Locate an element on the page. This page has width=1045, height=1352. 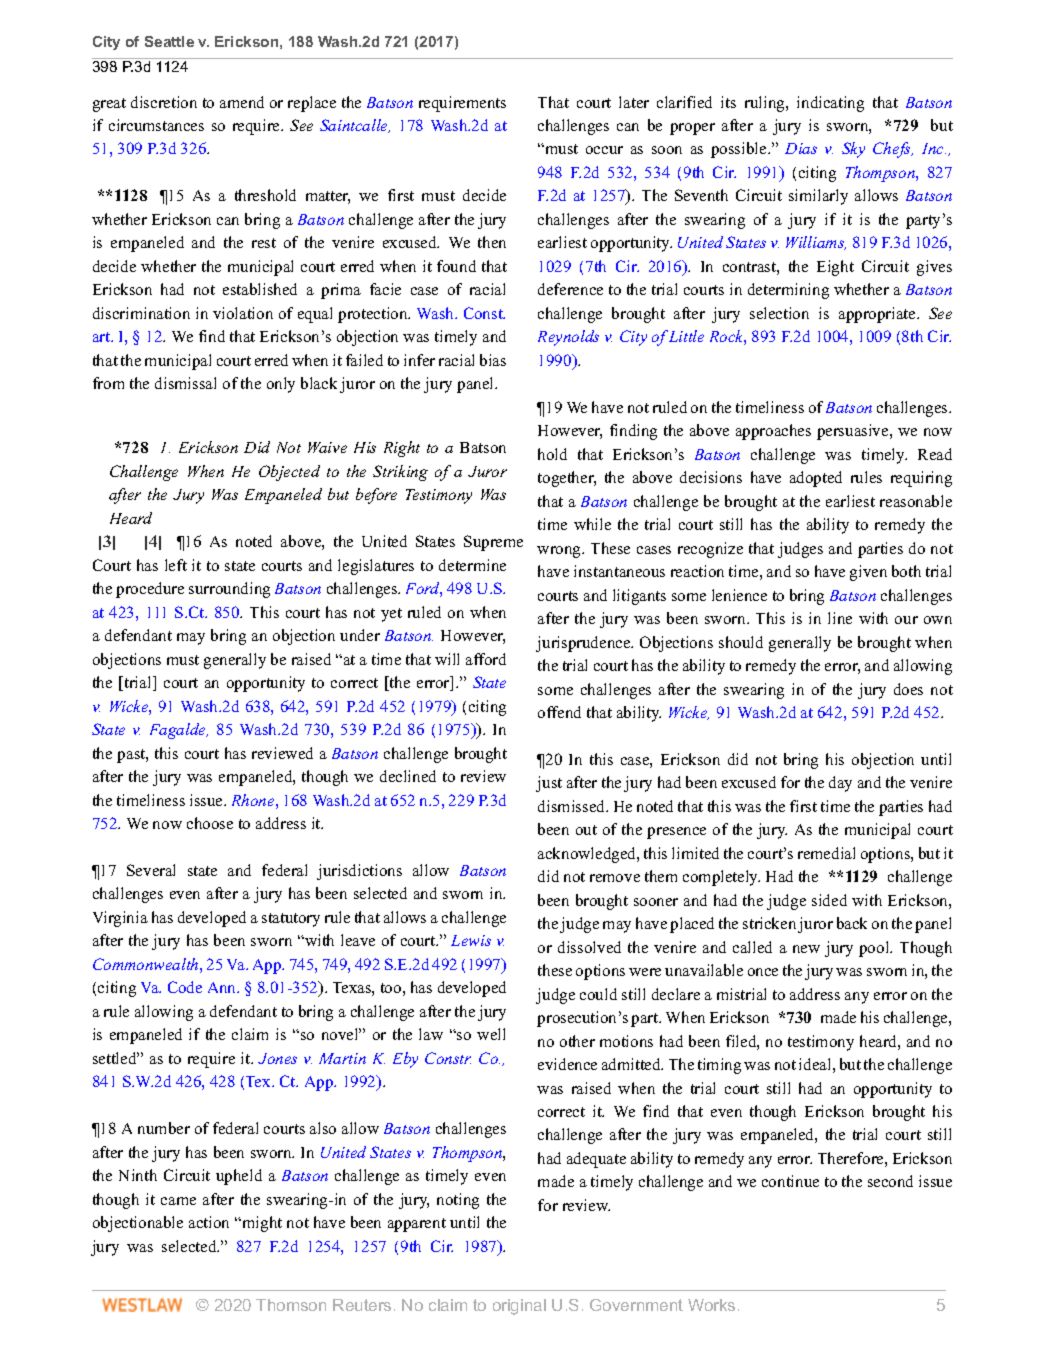
out is located at coordinates (586, 830).
